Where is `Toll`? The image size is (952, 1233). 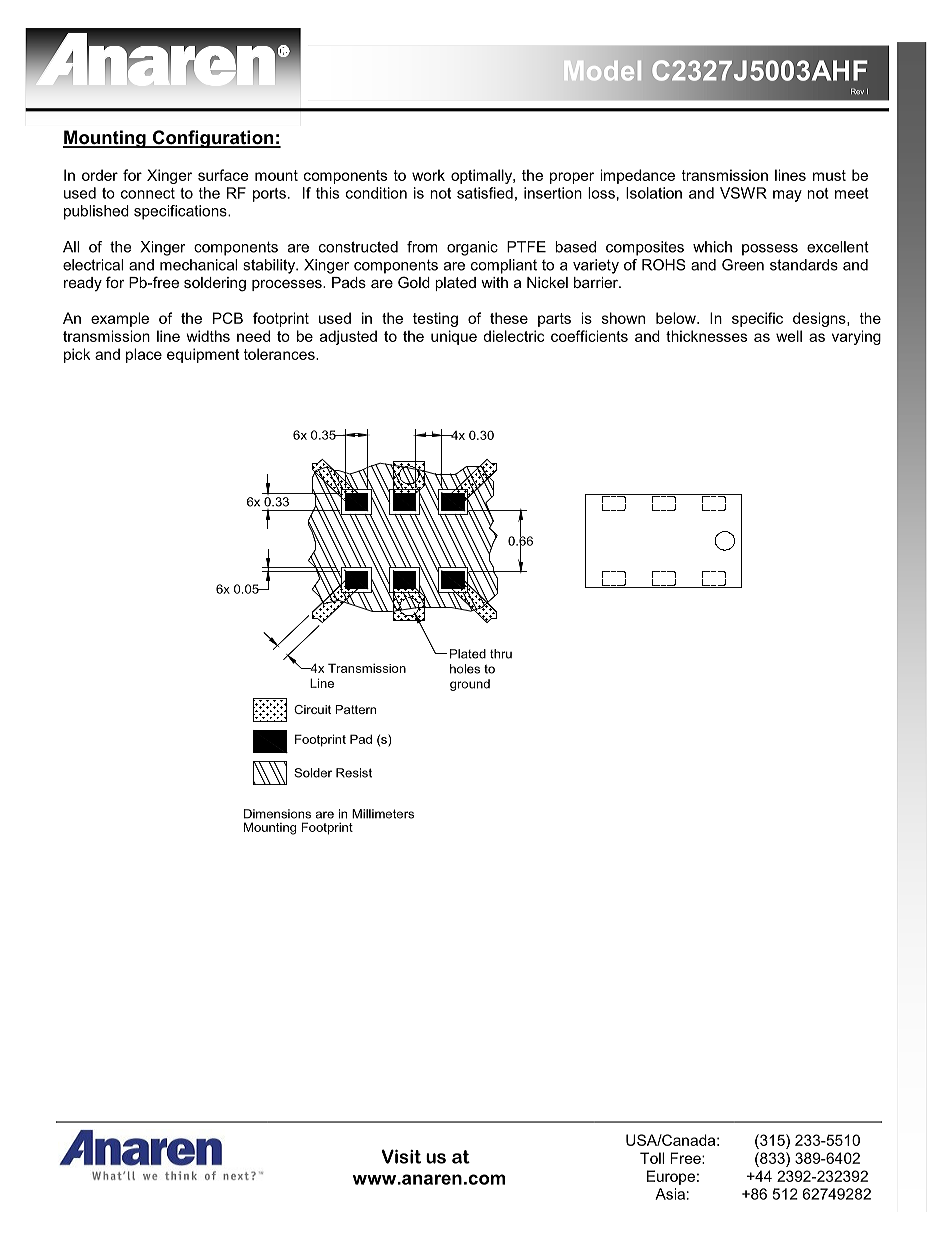 Toll is located at coordinates (652, 1158).
